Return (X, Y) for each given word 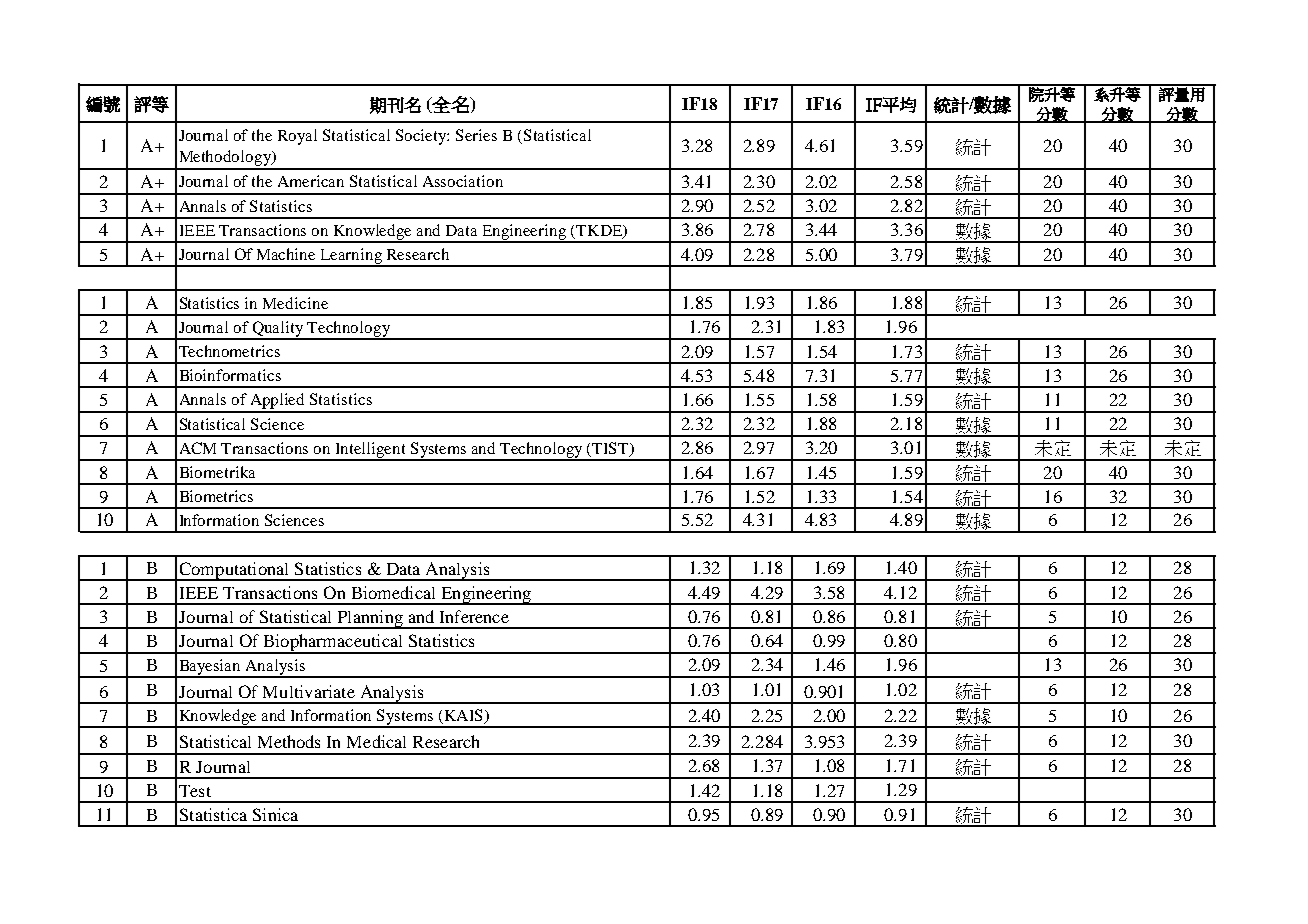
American (311, 181)
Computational (234, 571)
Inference (474, 616)
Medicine (295, 303)
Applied (278, 402)
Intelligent (371, 451)
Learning (351, 257)
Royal (297, 137)
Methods (289, 741)
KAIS (463, 716)
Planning (370, 619)
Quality (278, 330)
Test (195, 791)
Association (463, 181)
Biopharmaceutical (333, 644)
